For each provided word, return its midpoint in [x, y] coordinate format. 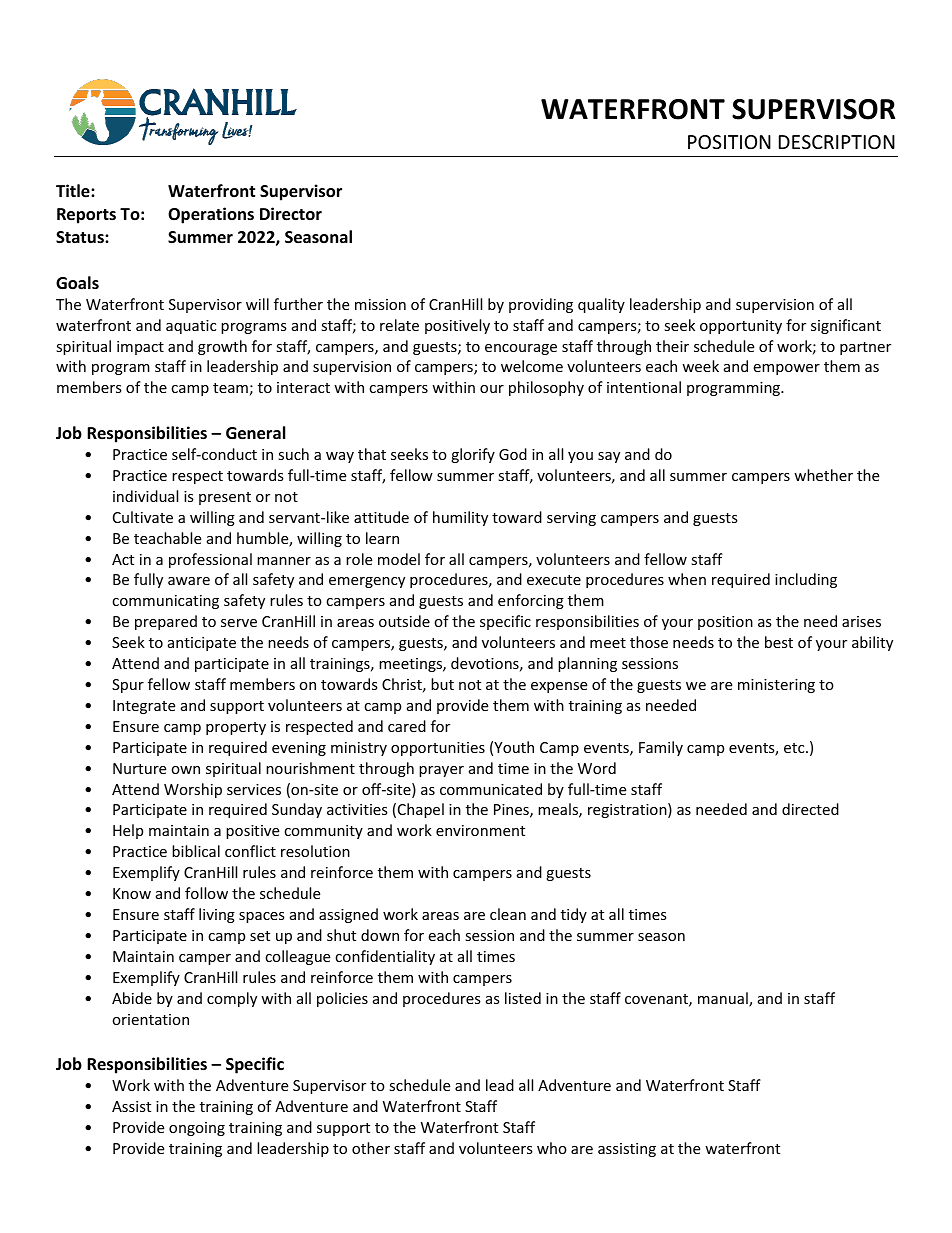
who [552, 1148]
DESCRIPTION [837, 142]
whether [823, 475]
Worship [193, 790]
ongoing [197, 1129]
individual [145, 496]
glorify [473, 455]
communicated [491, 789]
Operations [211, 215]
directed [810, 809]
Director [291, 214]
